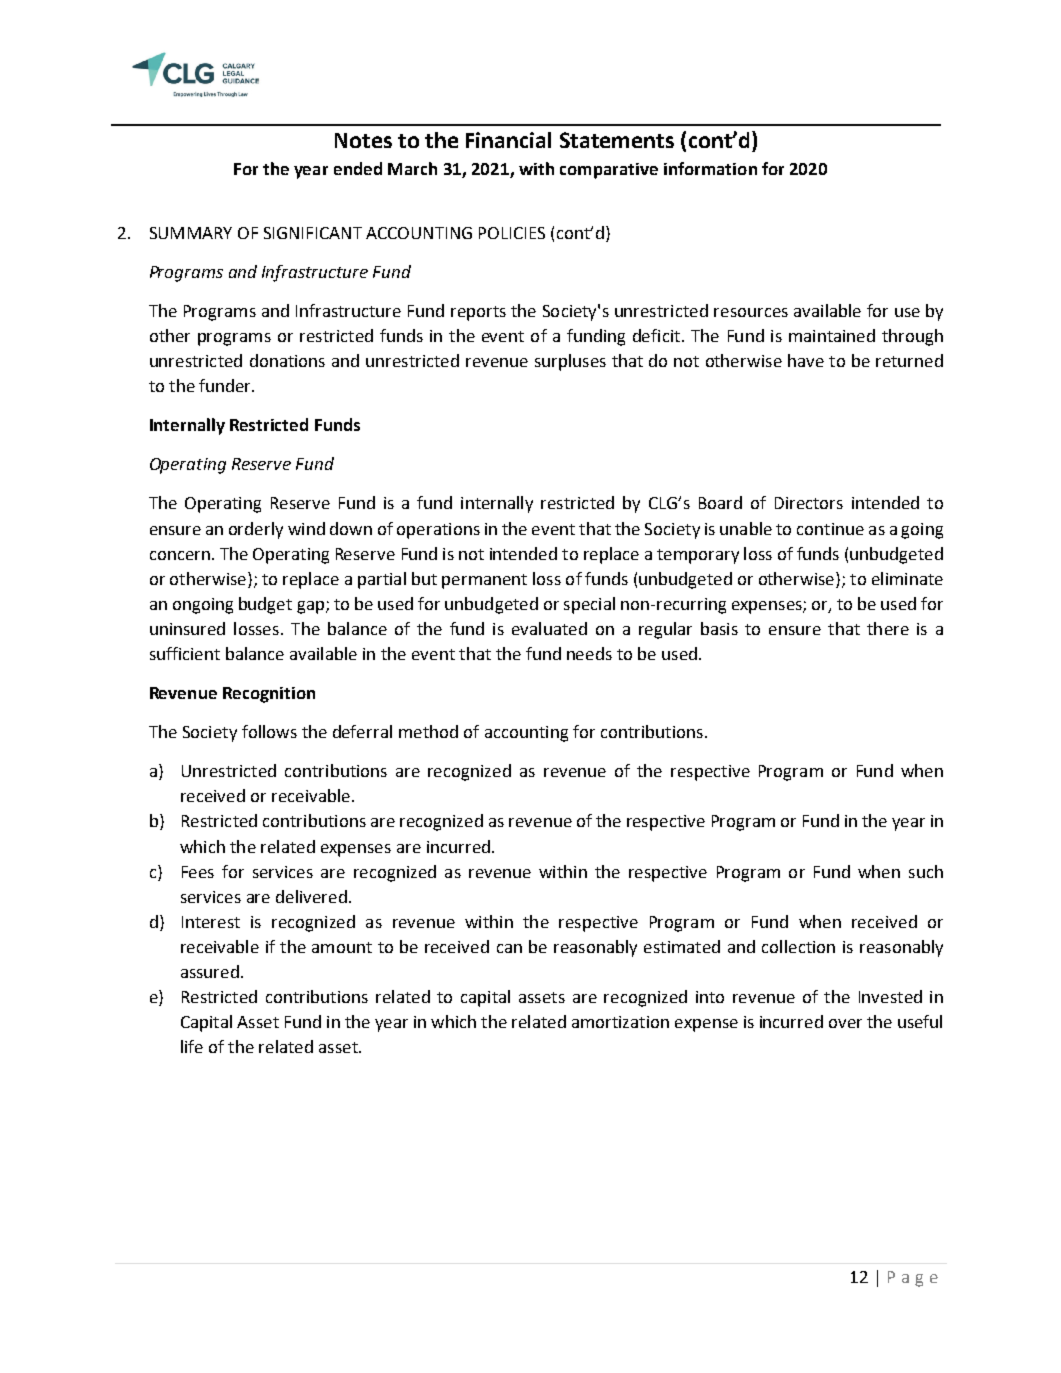 This document has height=1373, width=1061. Describe the element at coordinates (710, 168) in the document. I see `information` at that location.
